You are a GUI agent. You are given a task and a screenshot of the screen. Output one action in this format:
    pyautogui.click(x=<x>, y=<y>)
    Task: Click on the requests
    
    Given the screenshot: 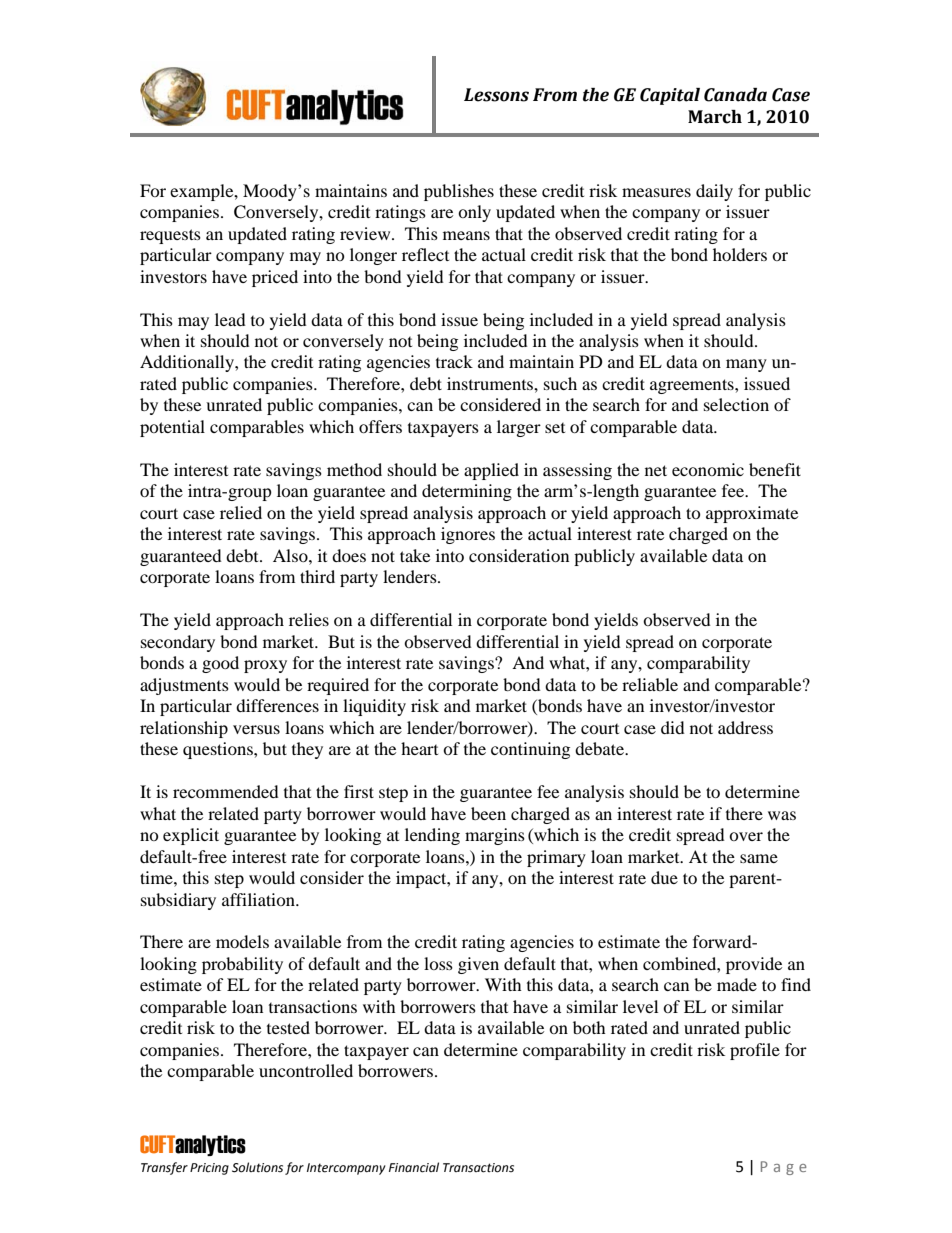 What is the action you would take?
    pyautogui.click(x=170, y=236)
